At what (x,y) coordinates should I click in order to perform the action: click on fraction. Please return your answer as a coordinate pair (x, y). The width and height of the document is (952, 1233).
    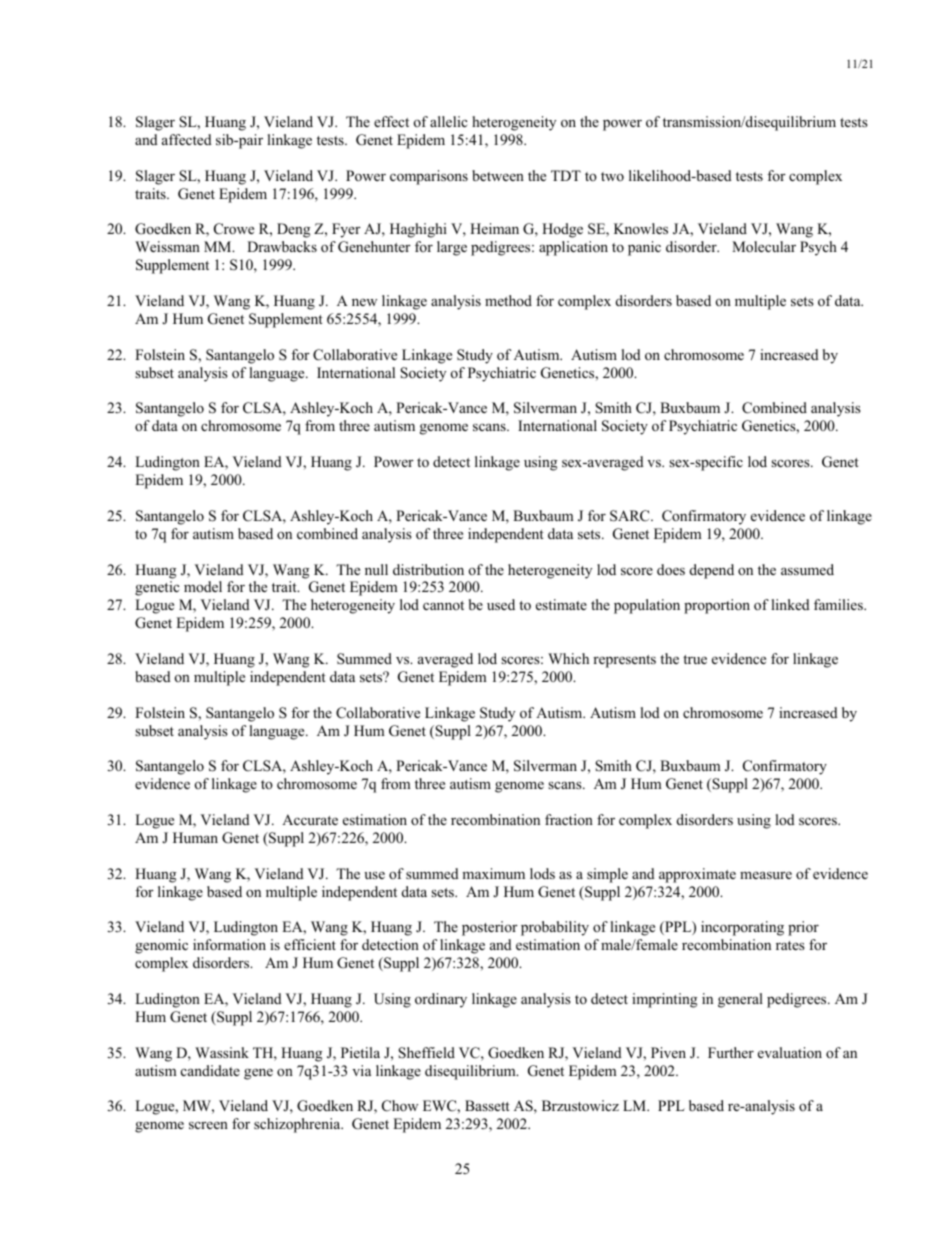
    Looking at the image, I should click on (569, 819).
